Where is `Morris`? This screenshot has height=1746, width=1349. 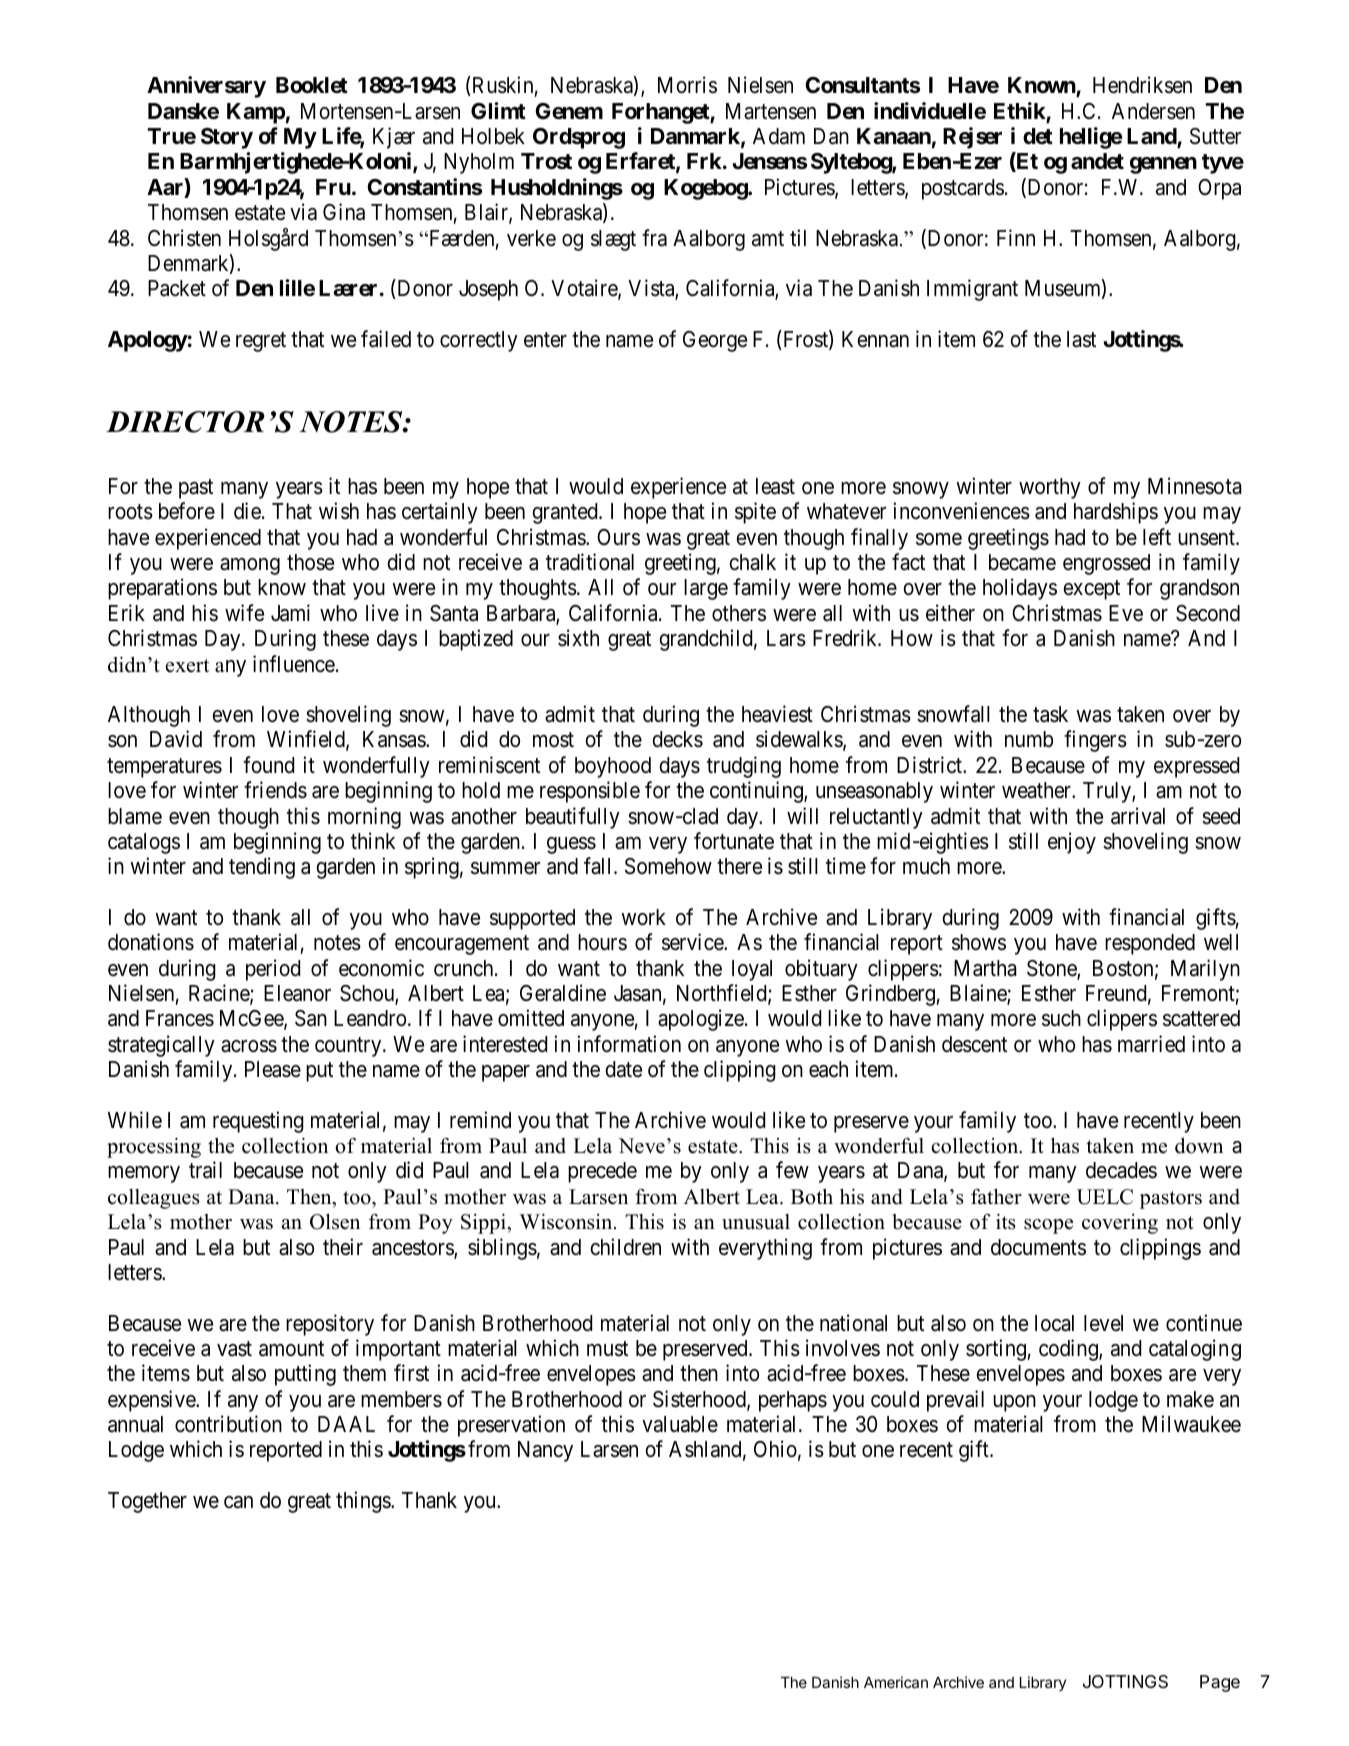 Morris is located at coordinates (687, 85).
